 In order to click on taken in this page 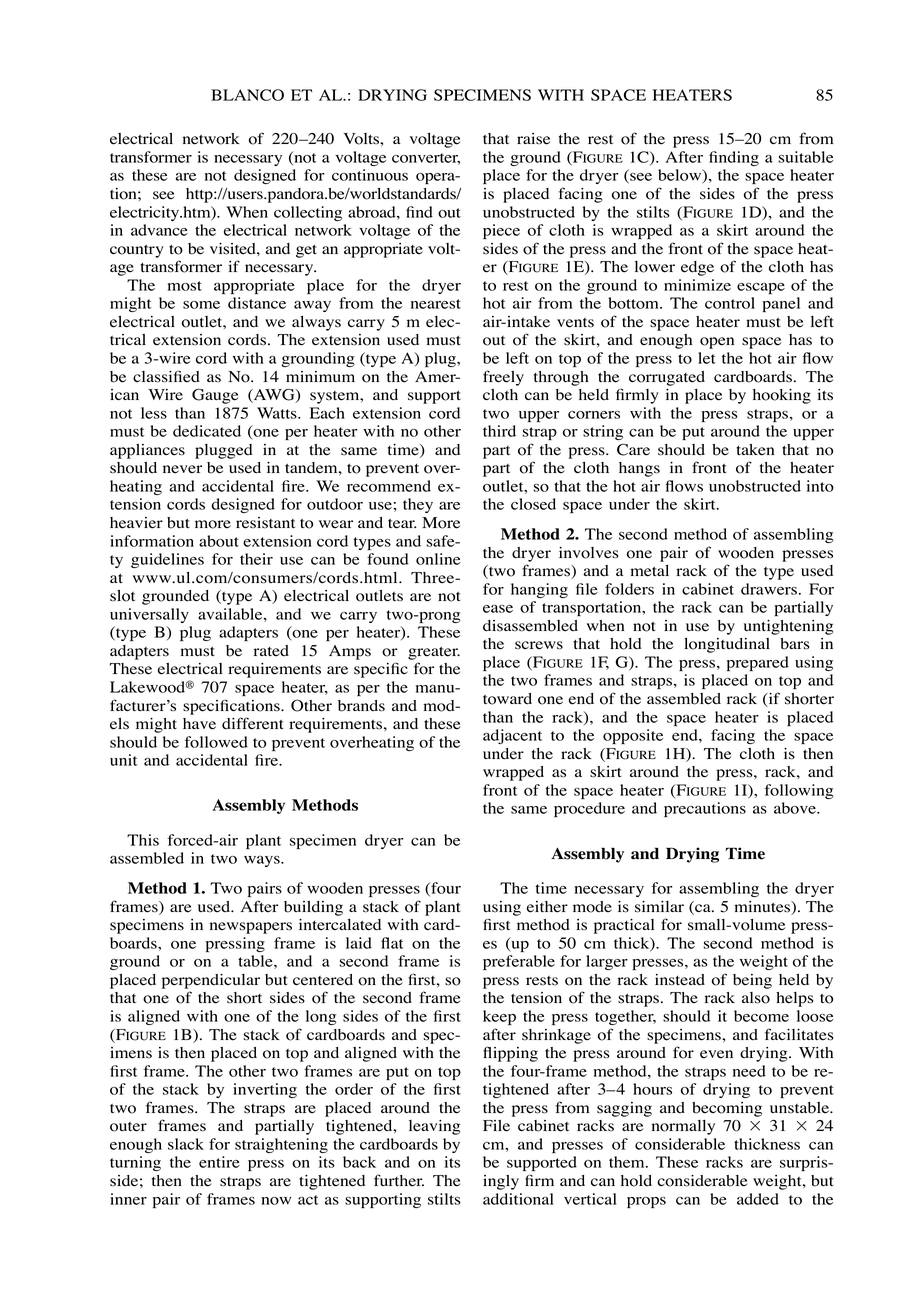, I will do `click(755, 450)`.
